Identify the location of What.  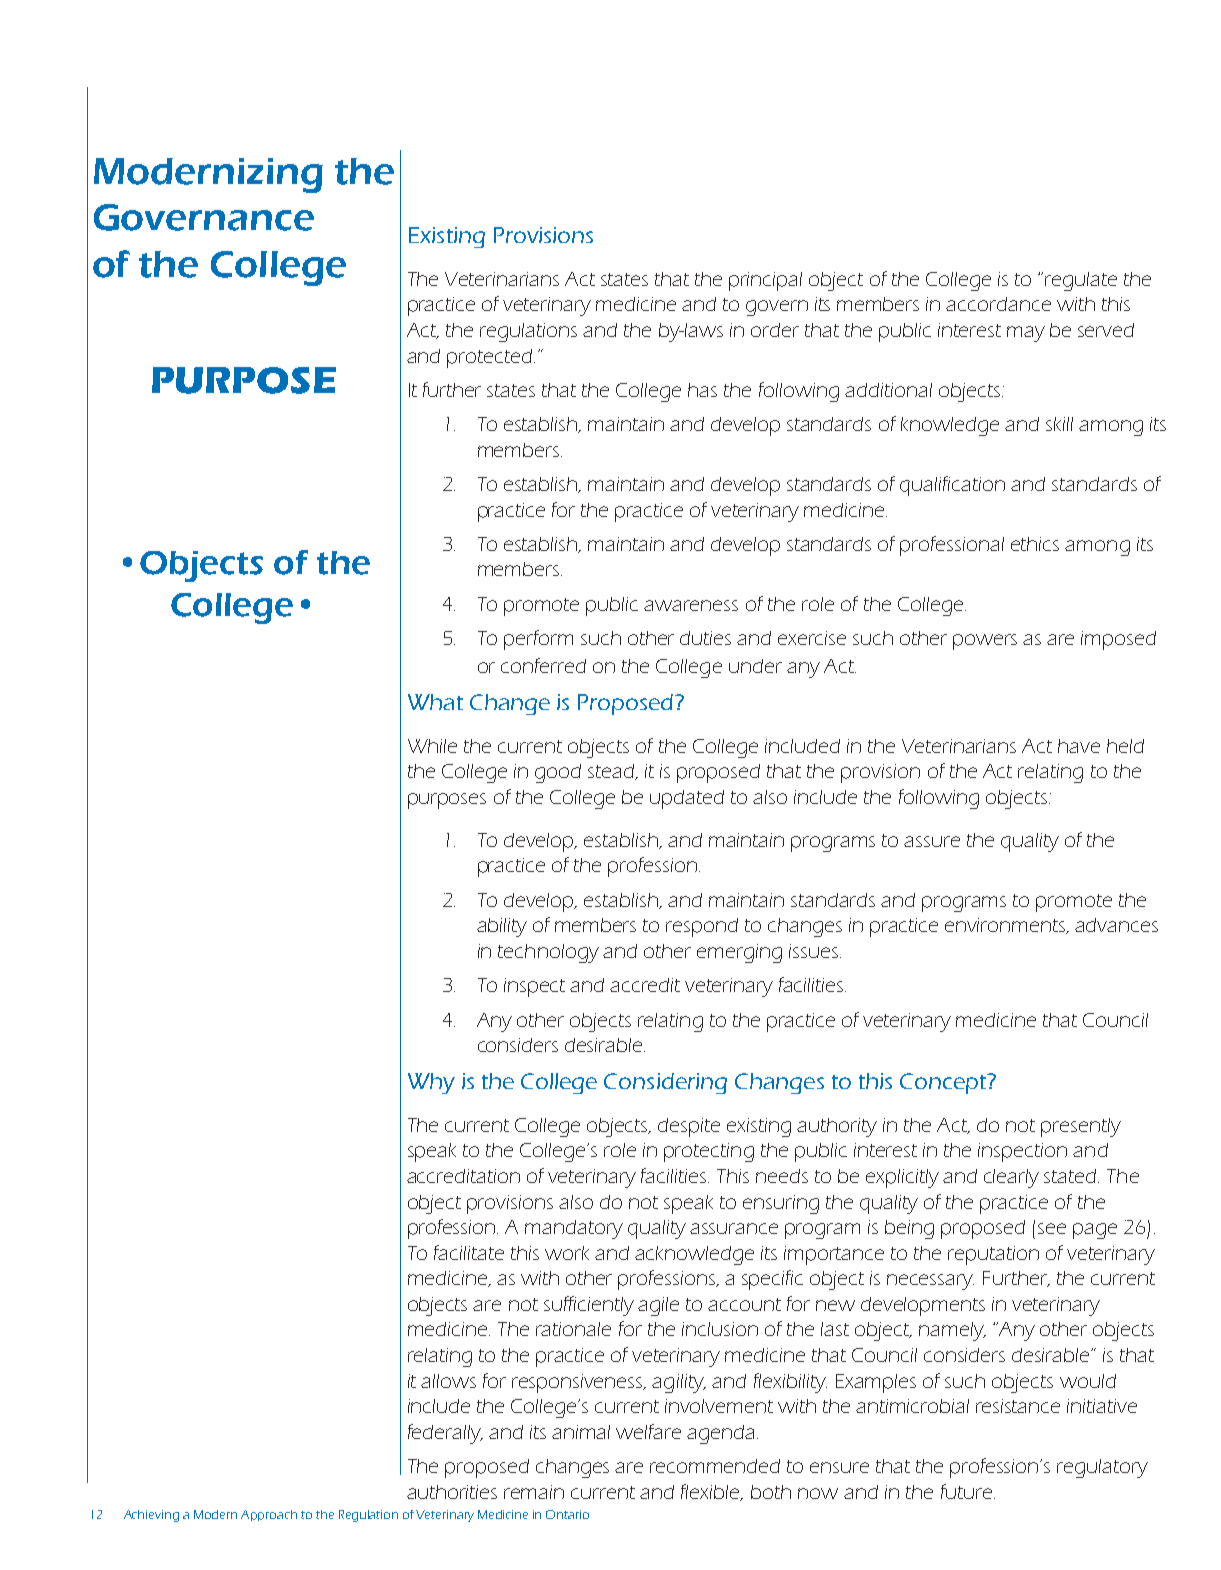
(435, 702).
